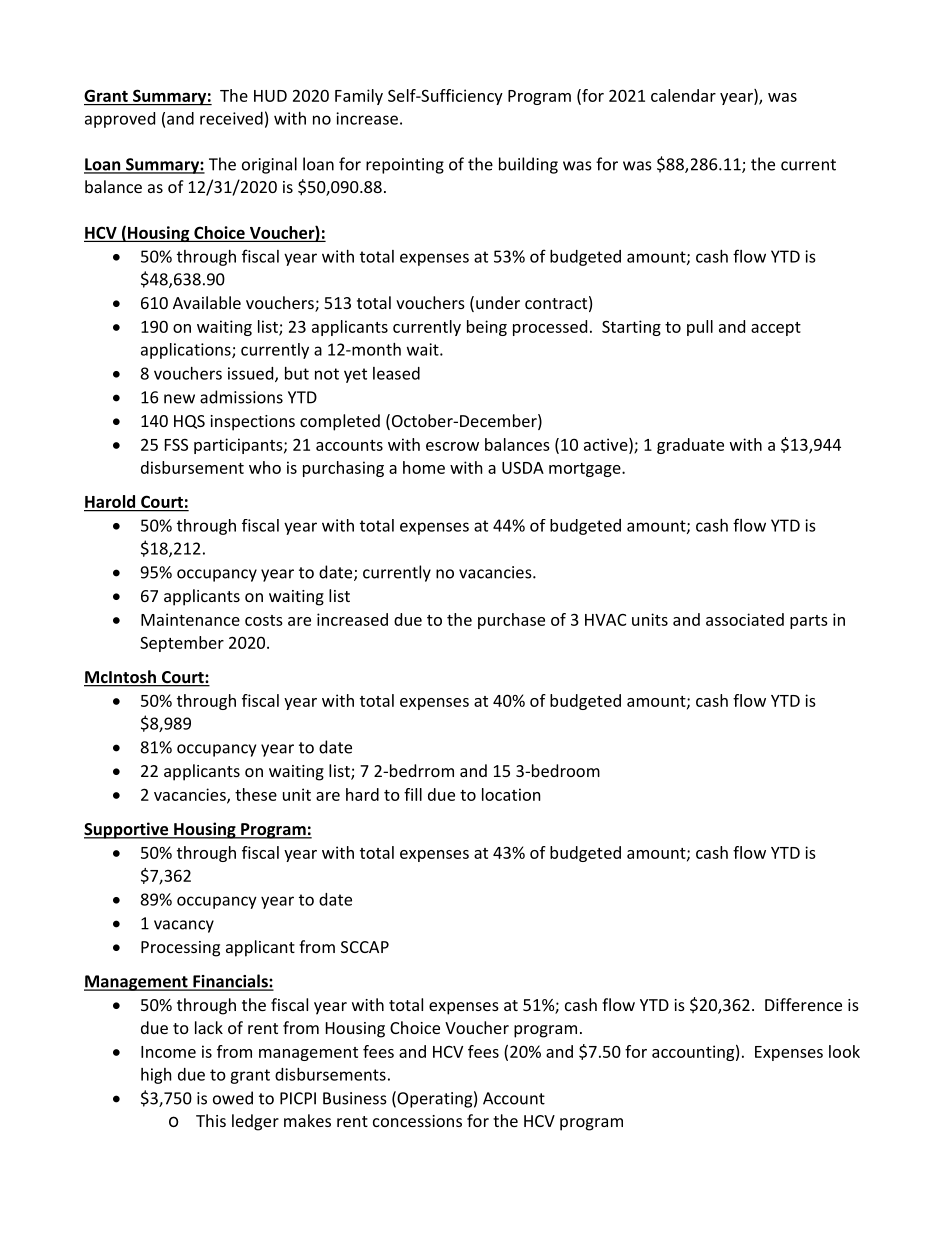  What do you see at coordinates (190, 619) in the document?
I see `Maintenance` at bounding box center [190, 619].
